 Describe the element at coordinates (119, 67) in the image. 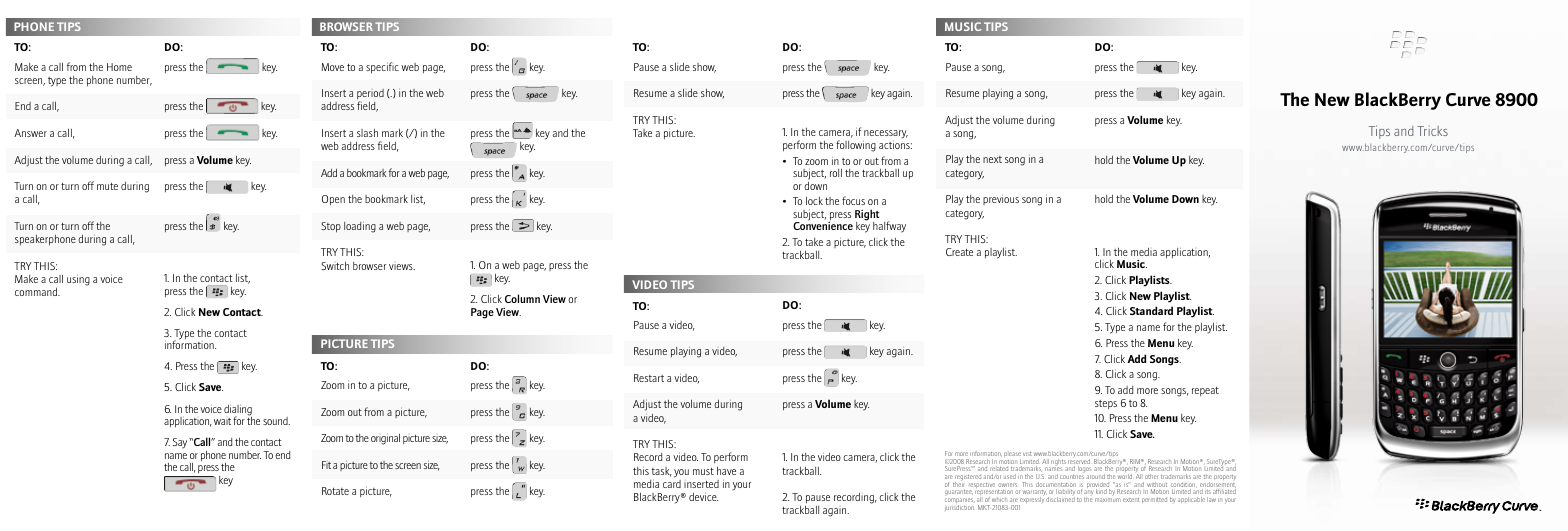

I see `Home` at that location.
